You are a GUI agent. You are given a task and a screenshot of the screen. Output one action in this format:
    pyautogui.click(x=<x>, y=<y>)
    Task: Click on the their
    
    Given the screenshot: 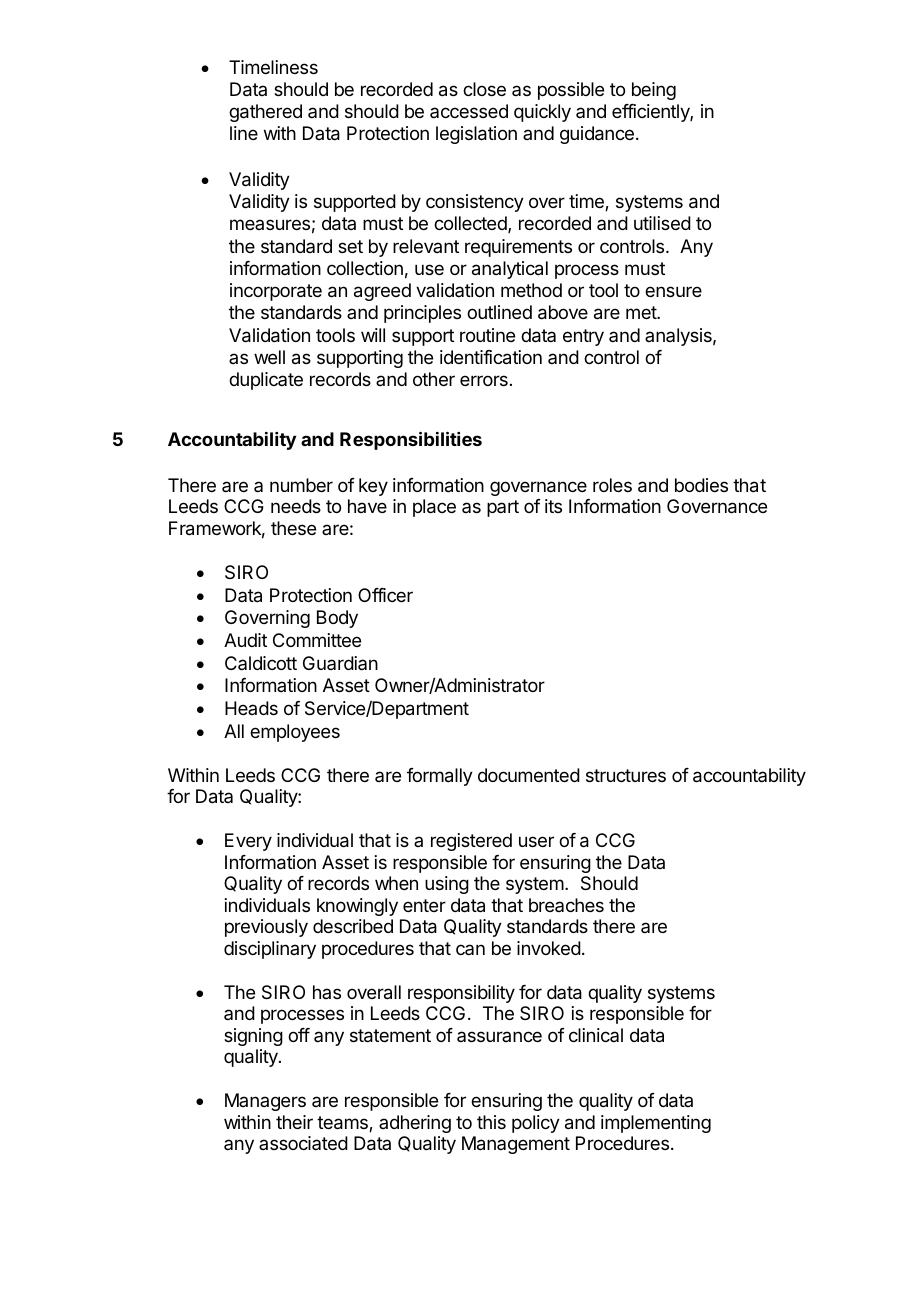 What is the action you would take?
    pyautogui.click(x=294, y=1122)
